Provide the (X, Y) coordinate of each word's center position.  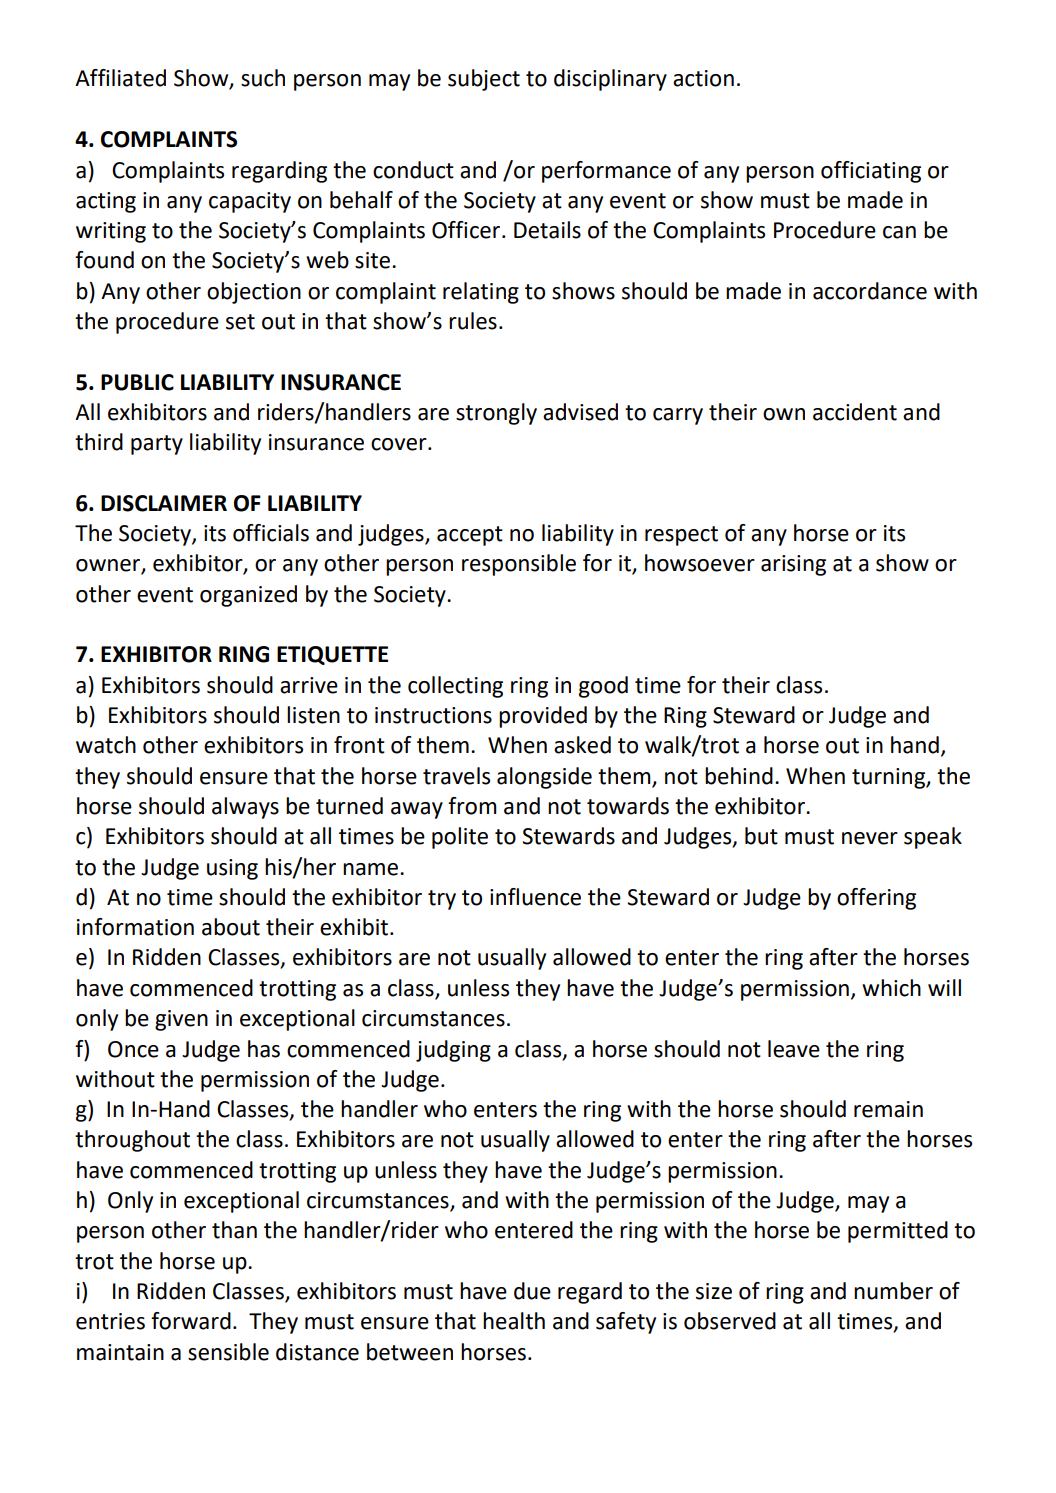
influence (535, 897)
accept (470, 536)
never (870, 838)
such (263, 78)
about (231, 927)
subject (484, 80)
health (514, 1321)
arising (793, 565)
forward (191, 1321)
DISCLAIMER (164, 503)
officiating (871, 172)
